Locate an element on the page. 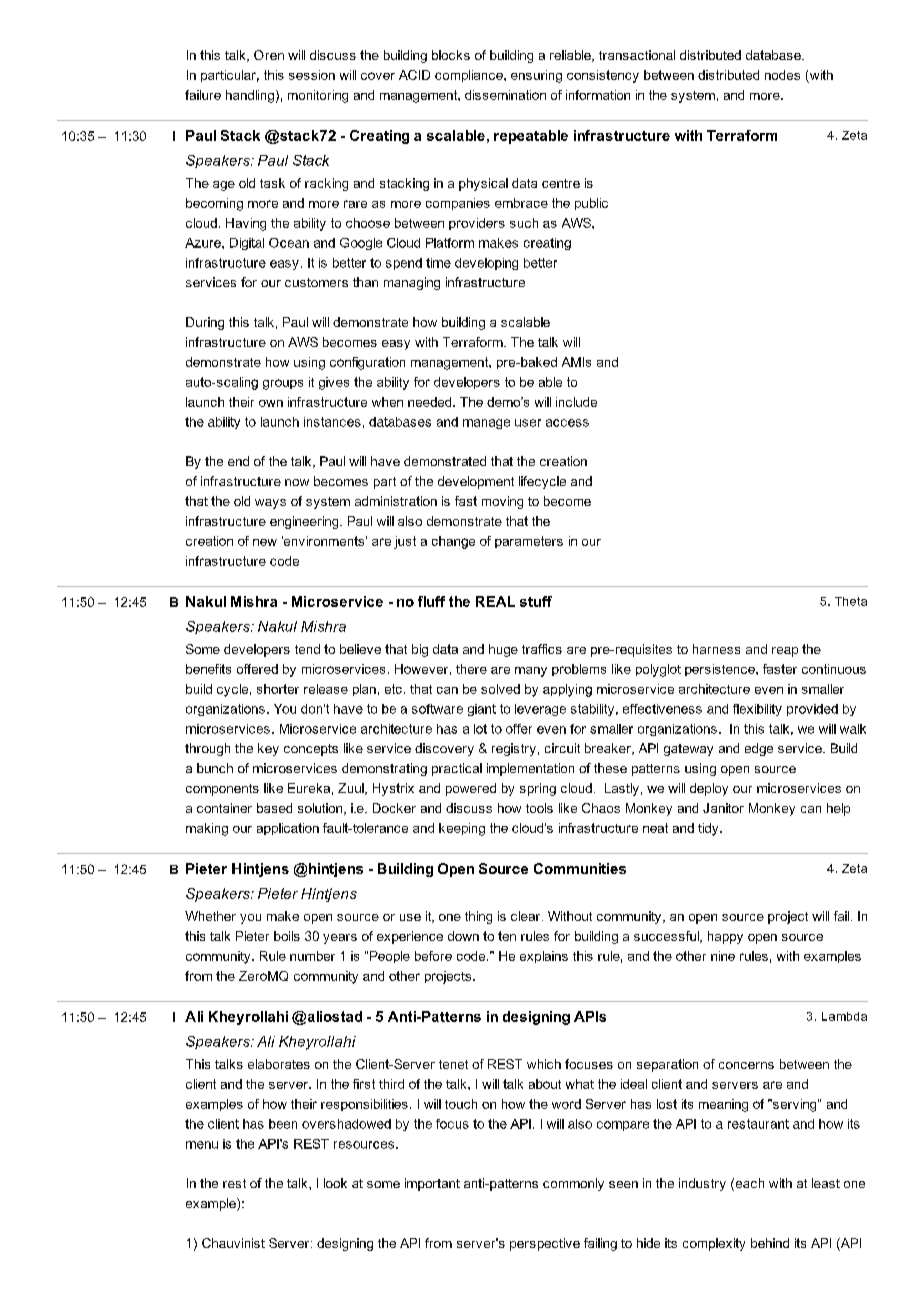 The height and width of the document is (1308, 924). handling is located at coordinates (250, 96).
